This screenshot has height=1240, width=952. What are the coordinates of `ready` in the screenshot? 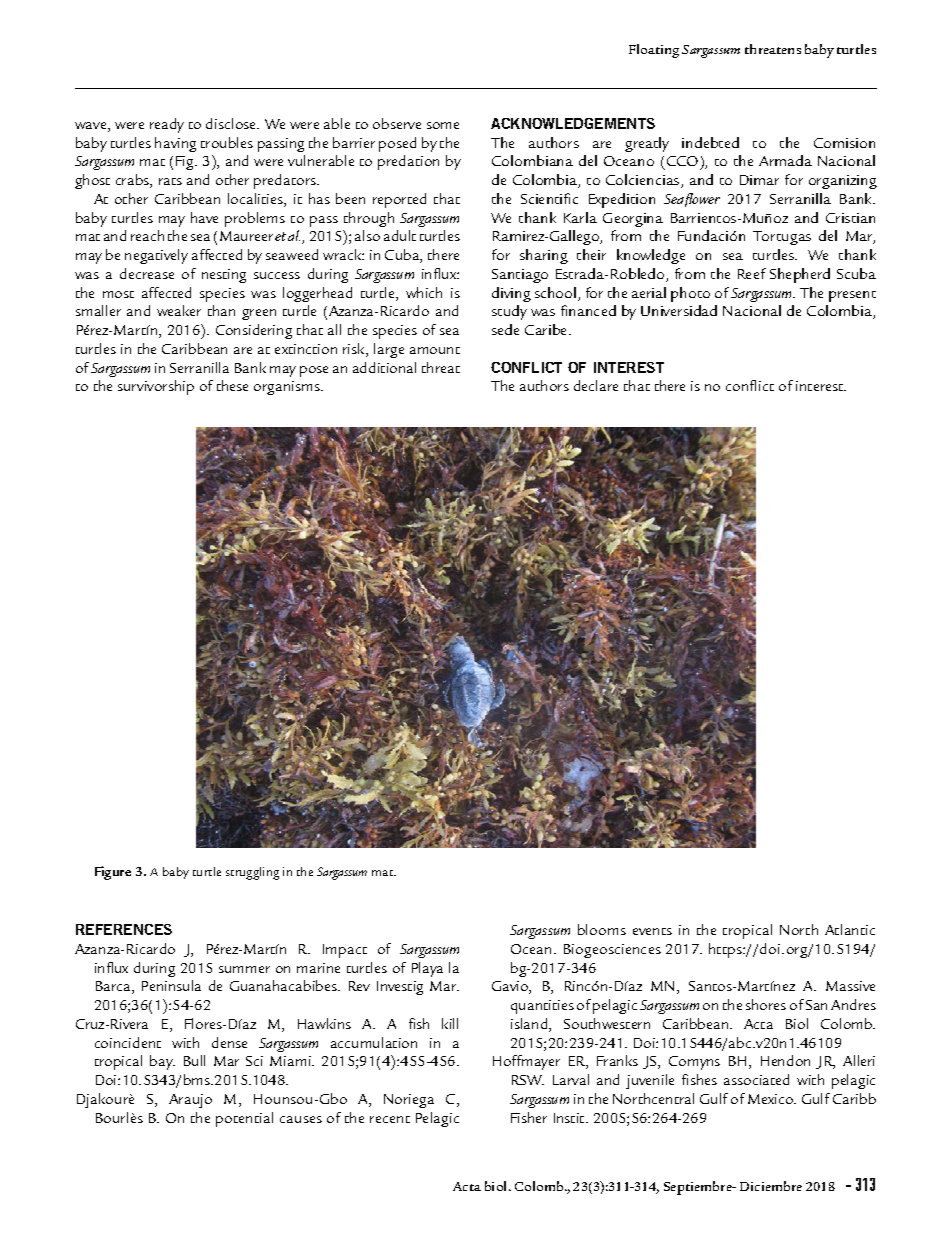 It's located at (167, 125).
